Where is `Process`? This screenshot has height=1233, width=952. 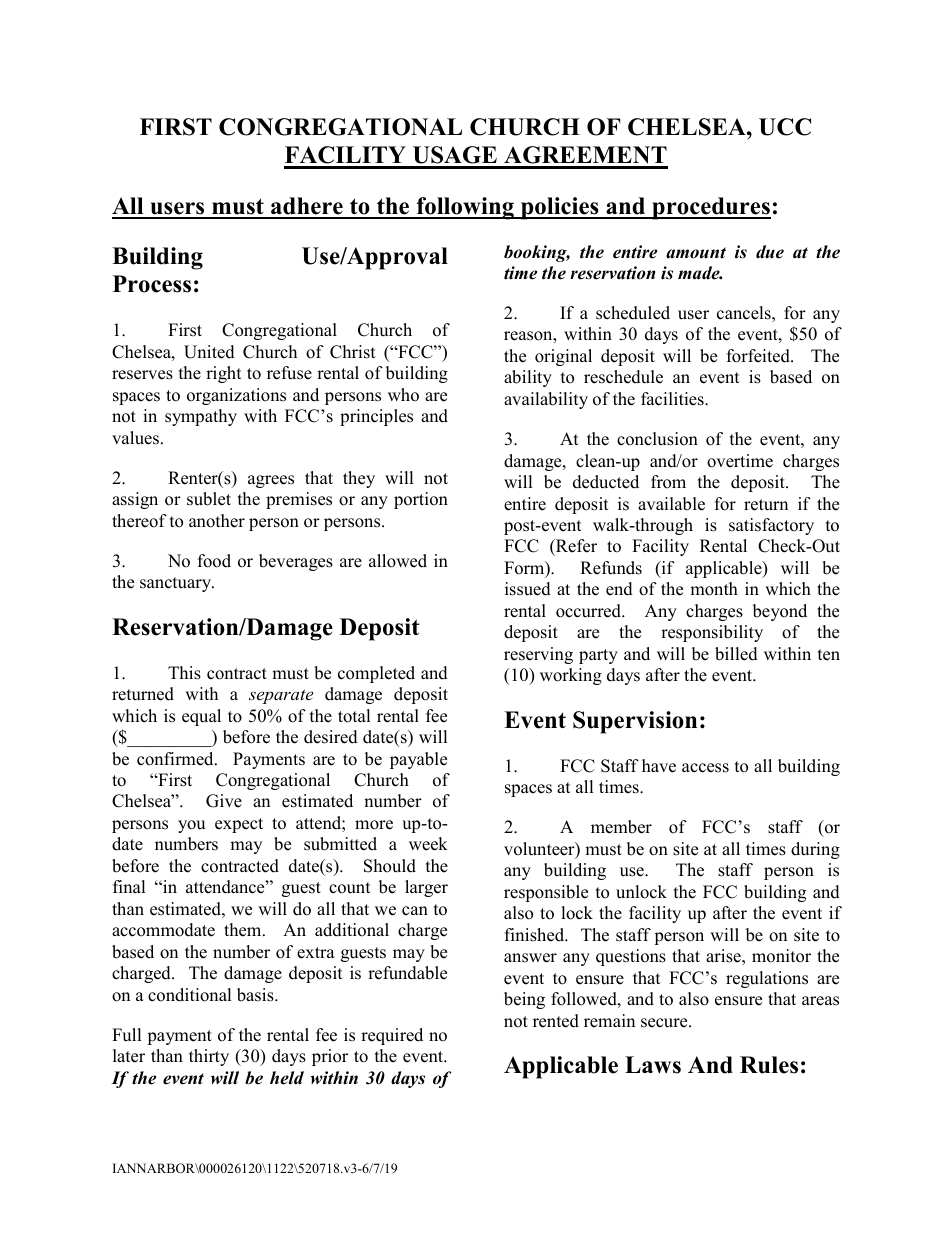 Process is located at coordinates (152, 284).
